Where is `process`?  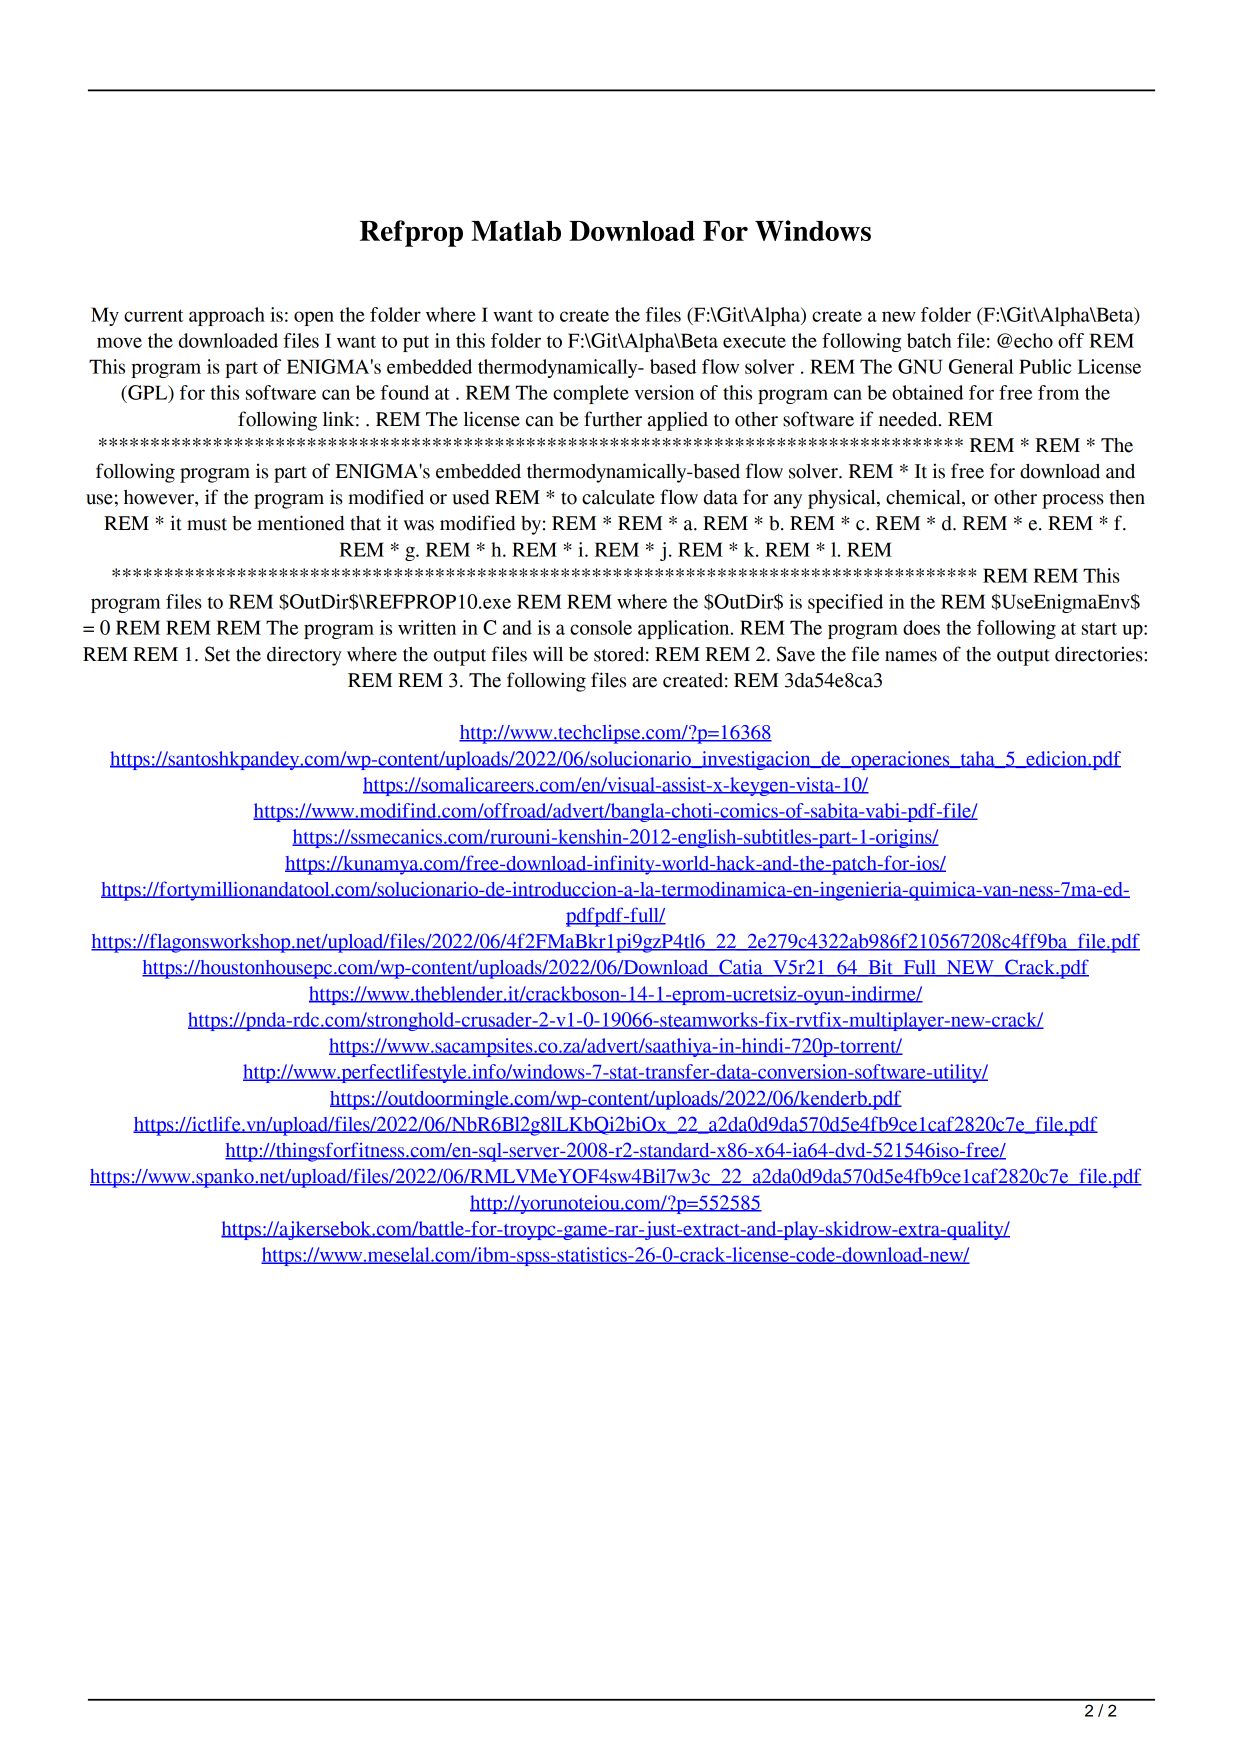 process is located at coordinates (1073, 501).
